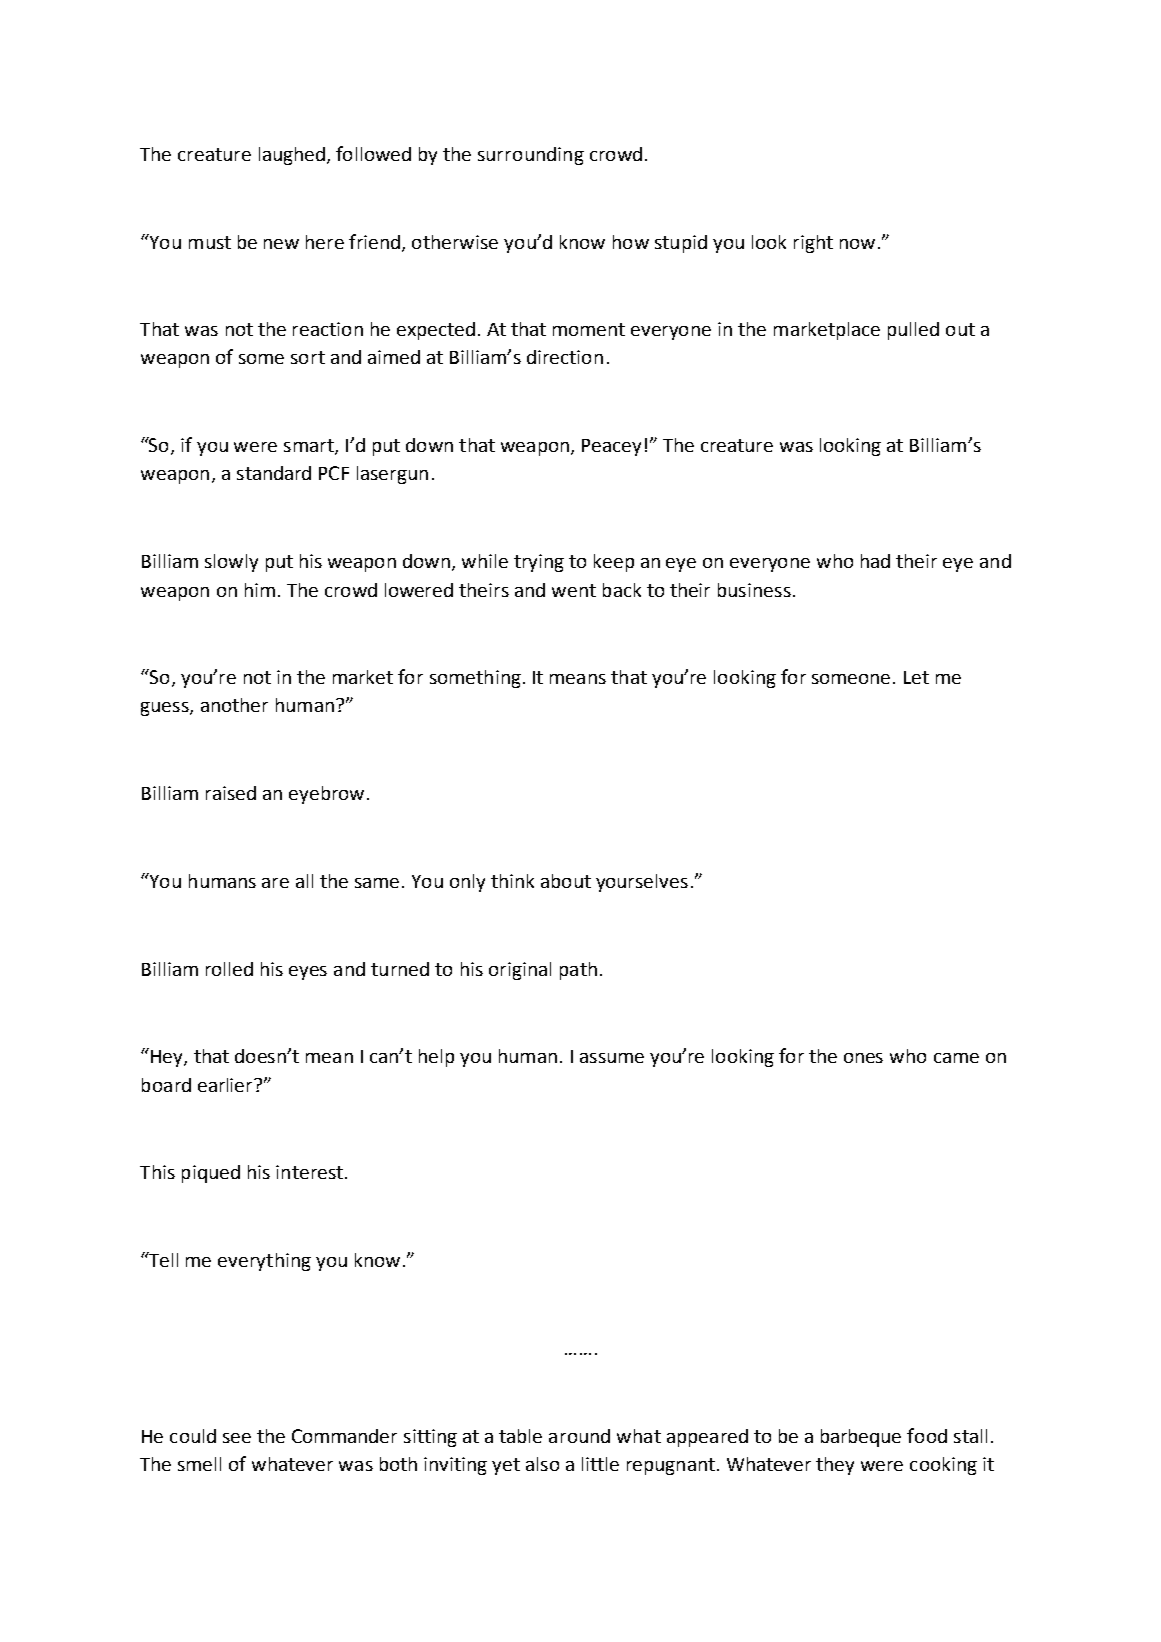 Image resolution: width=1161 pixels, height=1642 pixels. I want to click on surrounding, so click(531, 156).
